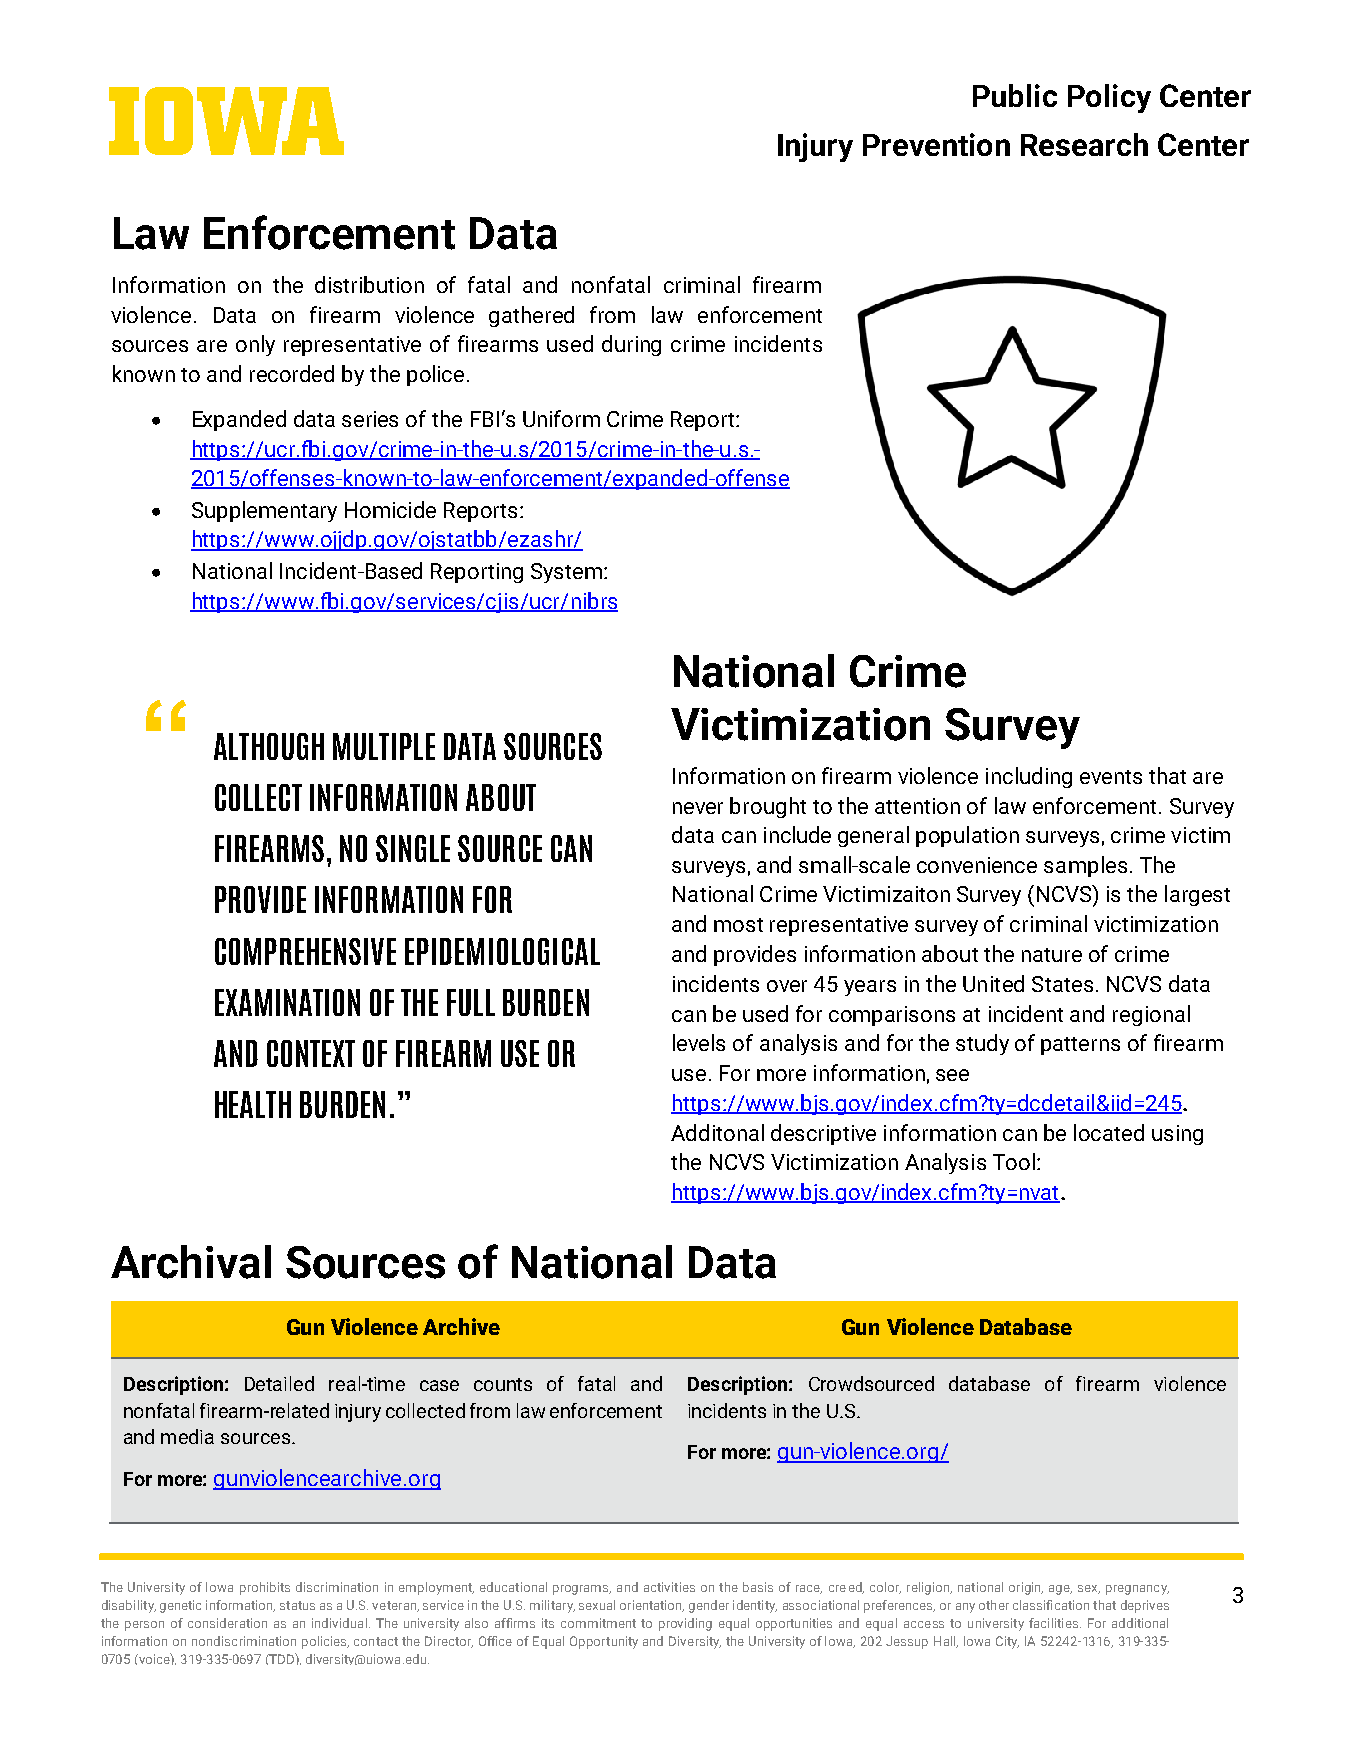  What do you see at coordinates (369, 284) in the screenshot?
I see `distribution` at bounding box center [369, 284].
